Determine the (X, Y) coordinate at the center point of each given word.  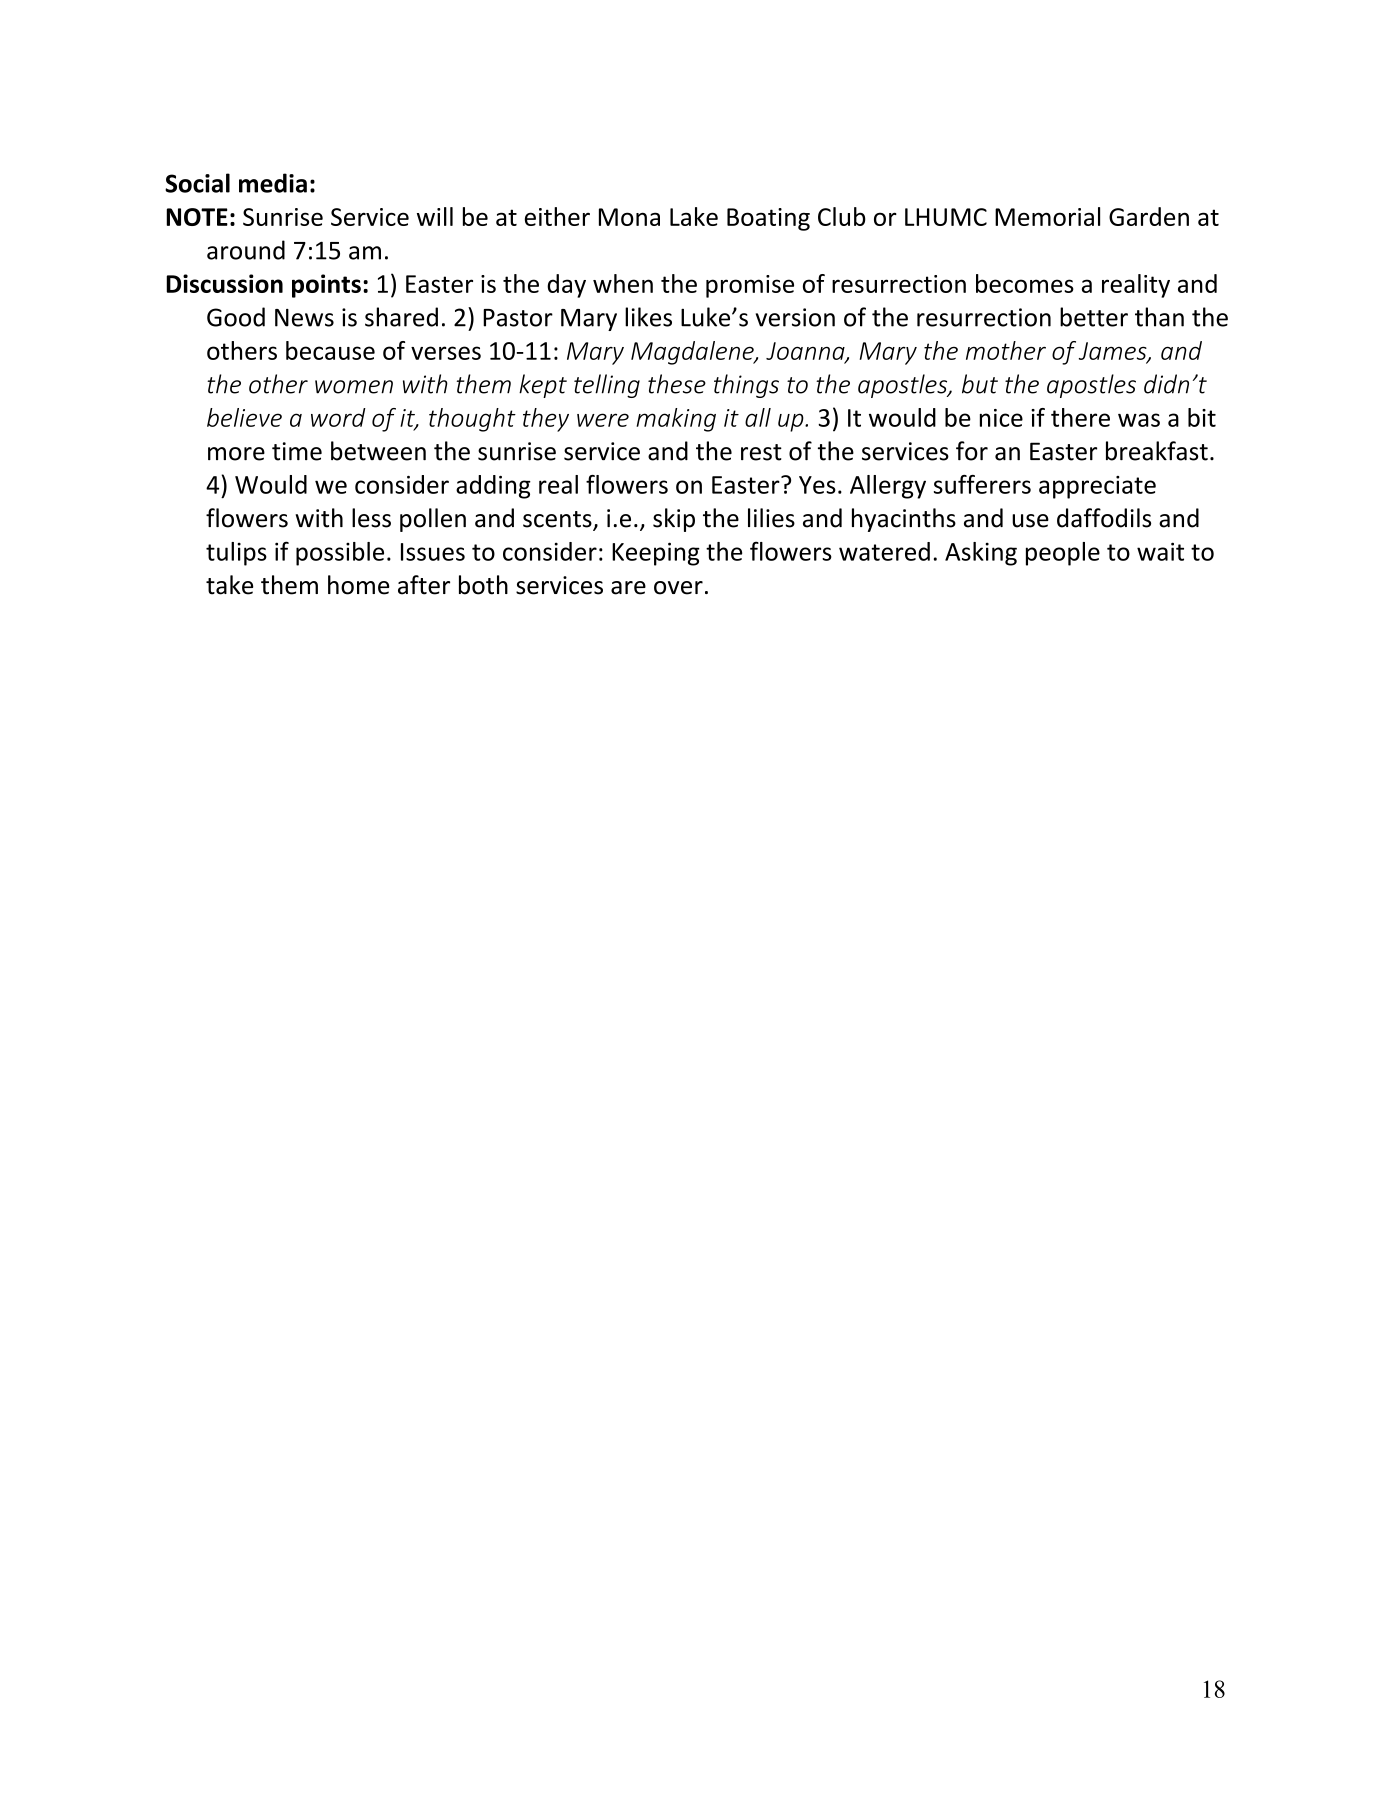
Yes (817, 485)
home (359, 585)
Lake (694, 216)
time (297, 451)
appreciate (1097, 487)
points (326, 286)
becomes (1025, 283)
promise (750, 286)
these (677, 384)
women (354, 387)
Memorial (1047, 216)
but (980, 384)
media (273, 183)
